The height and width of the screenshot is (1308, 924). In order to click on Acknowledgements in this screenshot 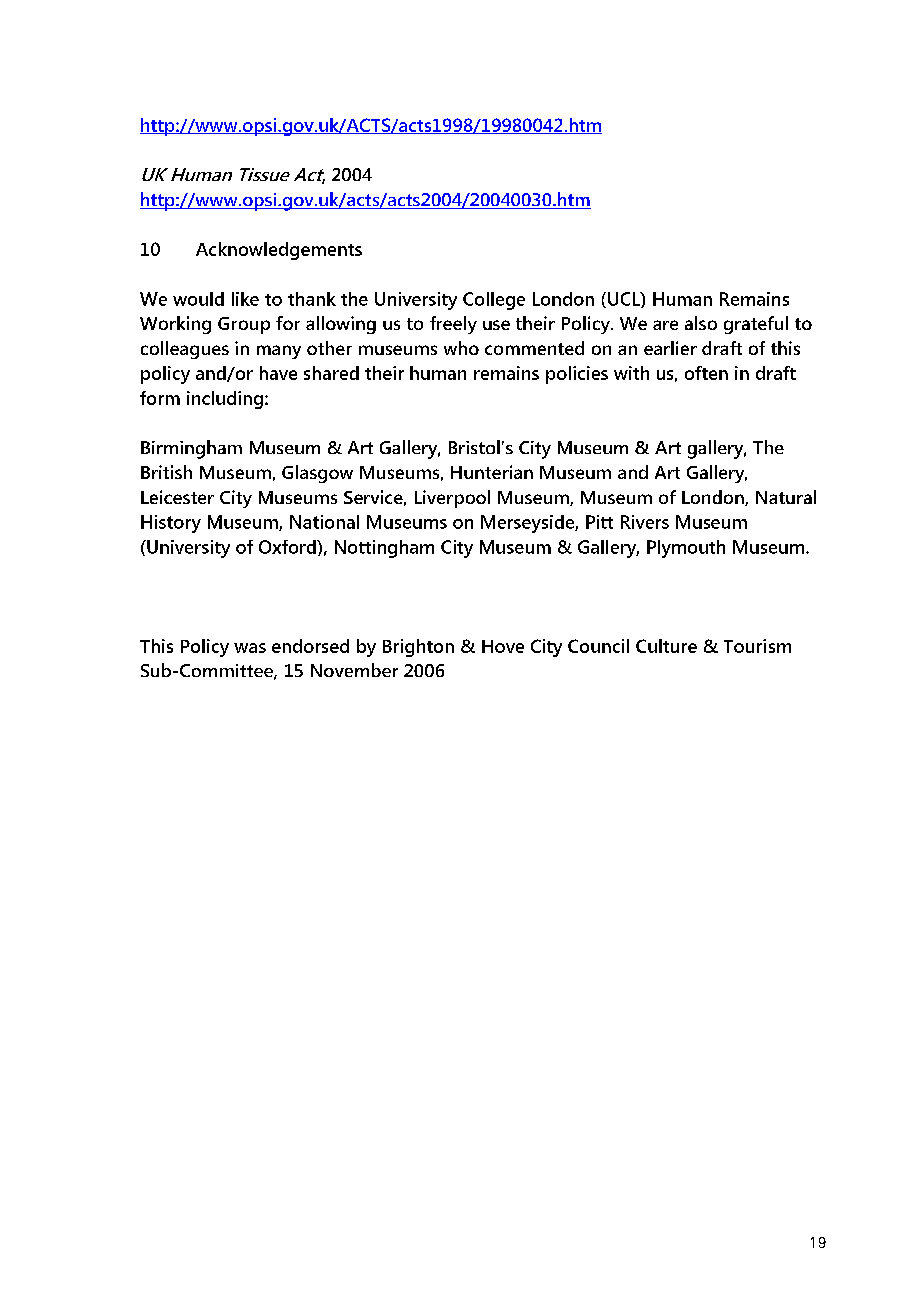, I will do `click(279, 251)`.
